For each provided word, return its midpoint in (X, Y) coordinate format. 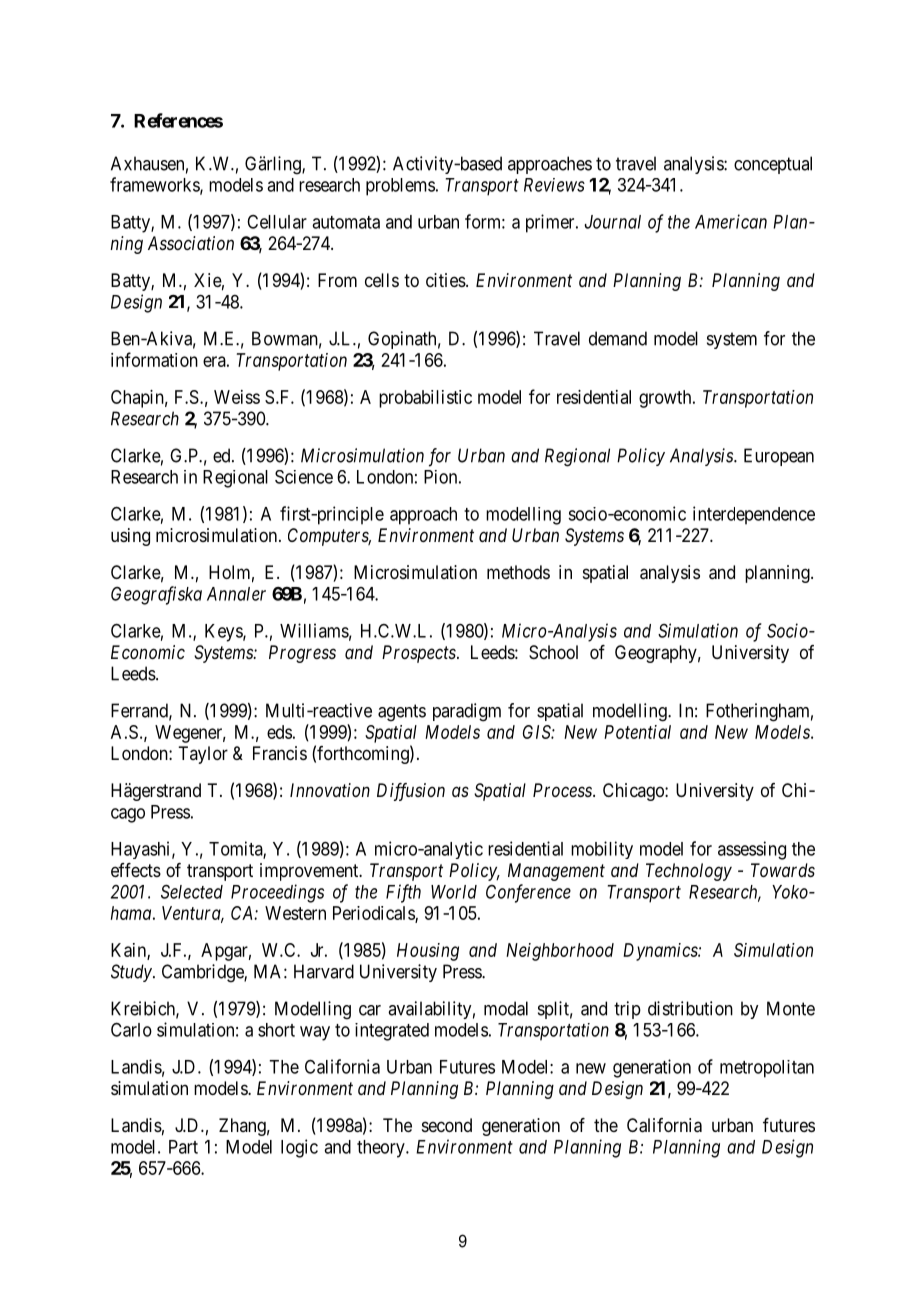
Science (304, 477)
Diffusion (411, 792)
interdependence (754, 515)
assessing (752, 850)
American (731, 221)
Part (183, 1147)
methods (518, 572)
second (447, 1125)
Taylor (203, 755)
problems (400, 187)
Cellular (277, 222)
